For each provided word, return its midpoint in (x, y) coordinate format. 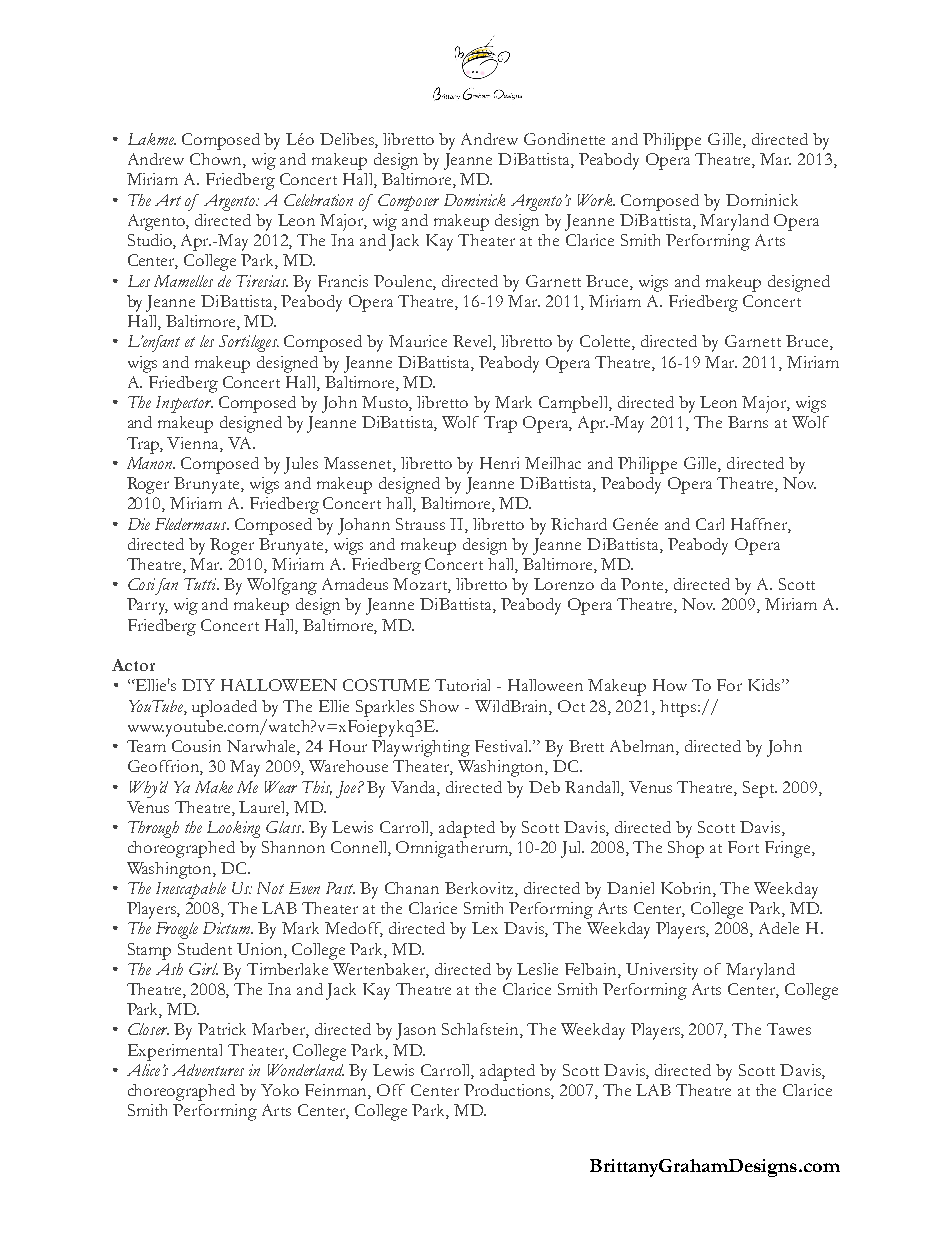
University (662, 971)
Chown (217, 160)
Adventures (208, 1070)
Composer (408, 202)
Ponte (643, 585)
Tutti (201, 584)
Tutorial (462, 685)
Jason (416, 1031)
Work (596, 200)
